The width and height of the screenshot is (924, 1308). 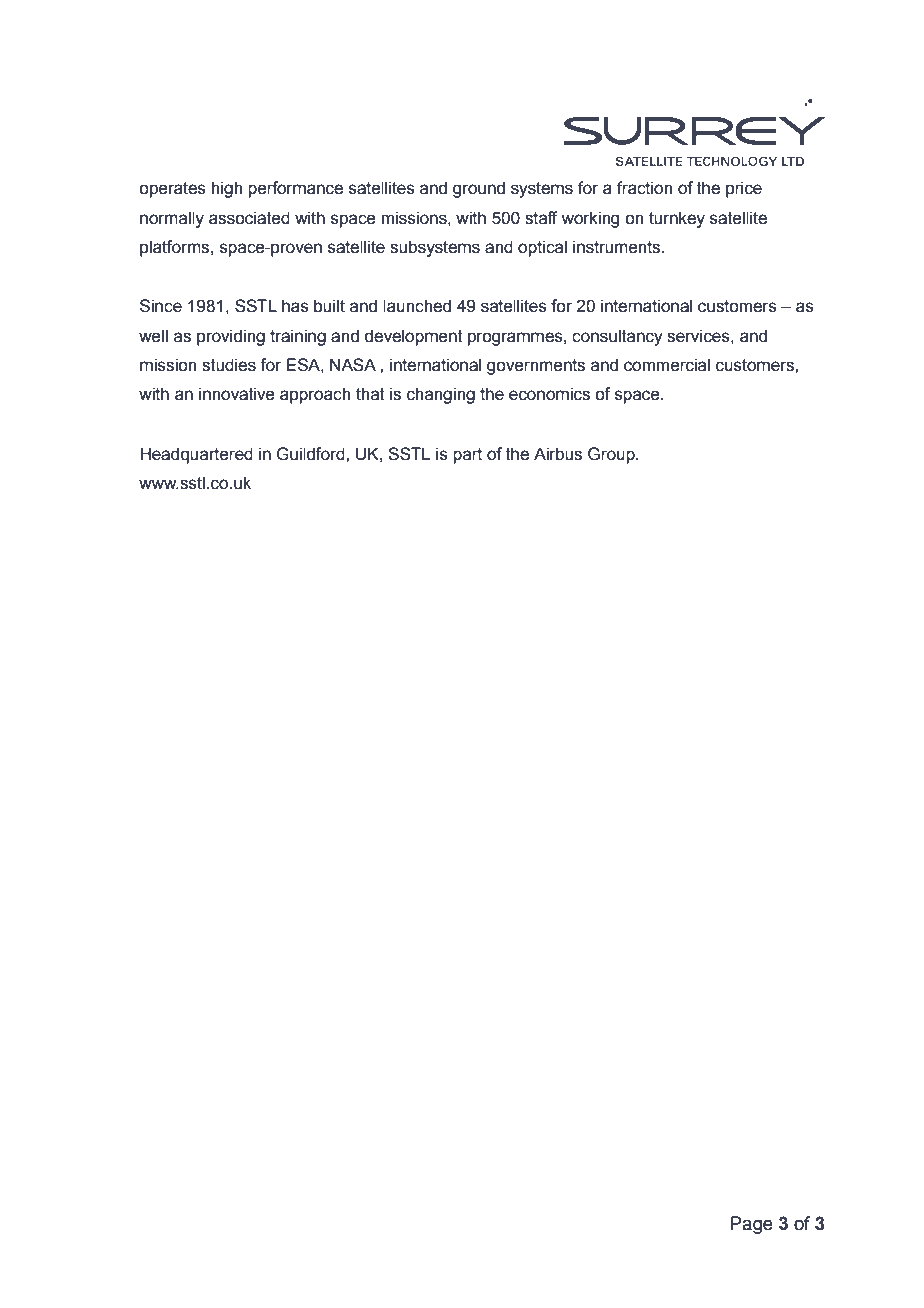 I want to click on ground, so click(x=479, y=189).
